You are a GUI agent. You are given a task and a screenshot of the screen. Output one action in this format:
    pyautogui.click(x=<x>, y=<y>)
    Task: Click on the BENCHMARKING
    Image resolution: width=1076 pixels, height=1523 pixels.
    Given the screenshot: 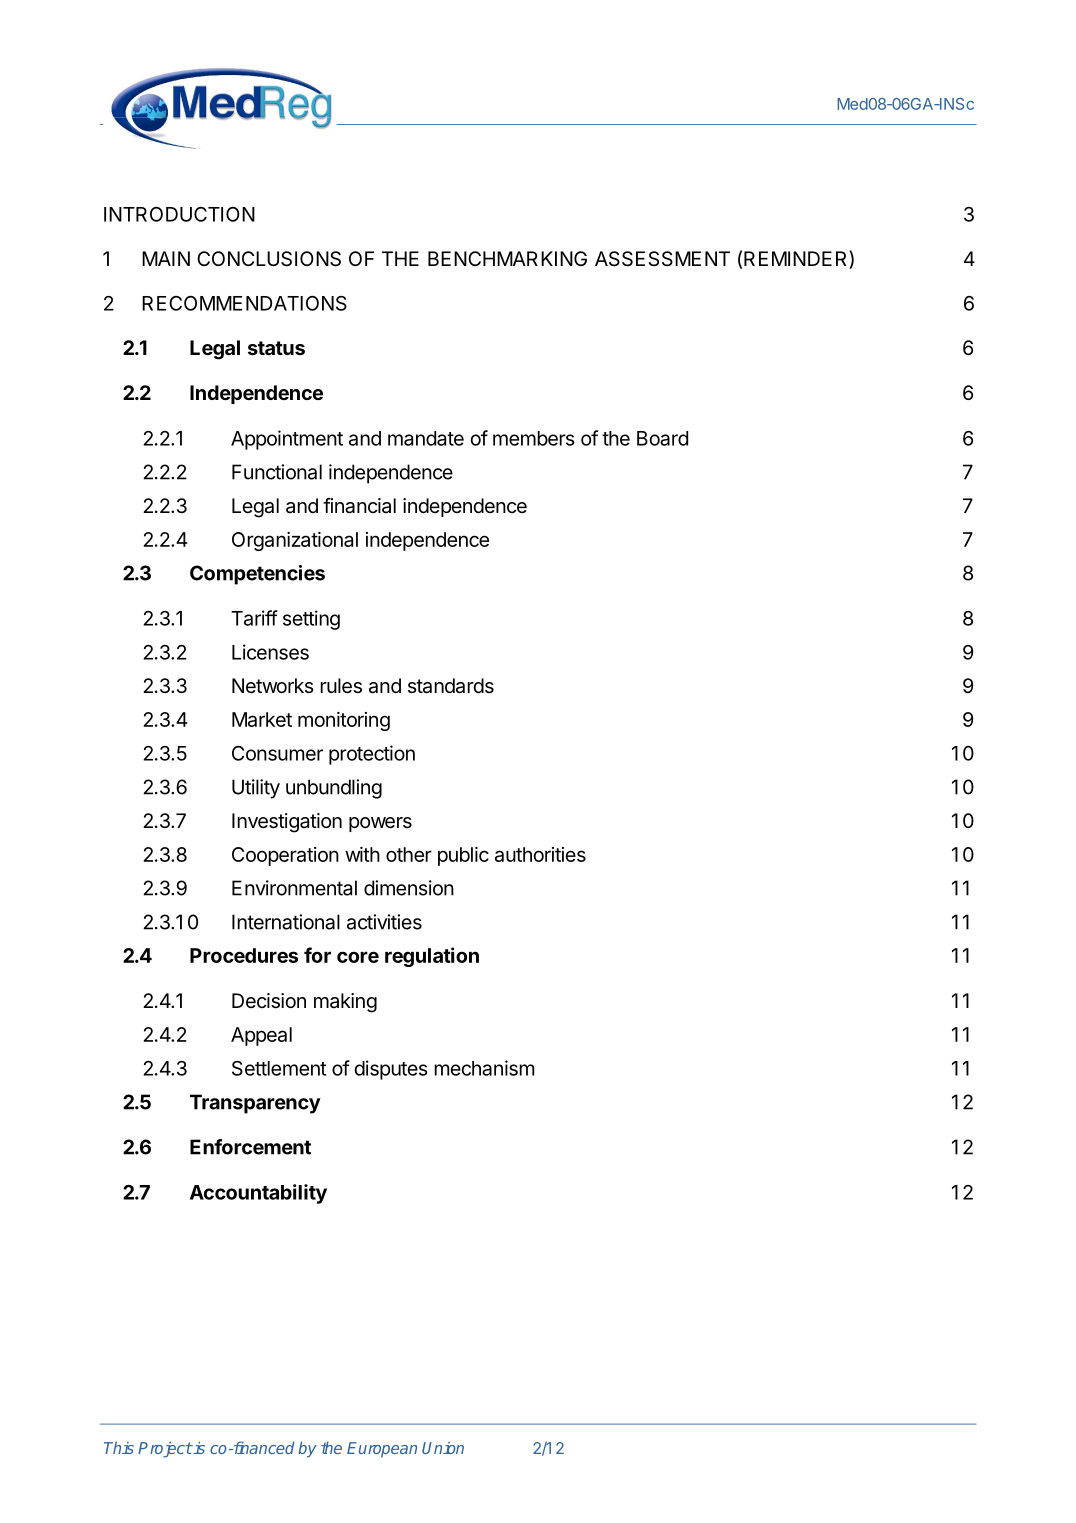 What is the action you would take?
    pyautogui.click(x=507, y=258)
